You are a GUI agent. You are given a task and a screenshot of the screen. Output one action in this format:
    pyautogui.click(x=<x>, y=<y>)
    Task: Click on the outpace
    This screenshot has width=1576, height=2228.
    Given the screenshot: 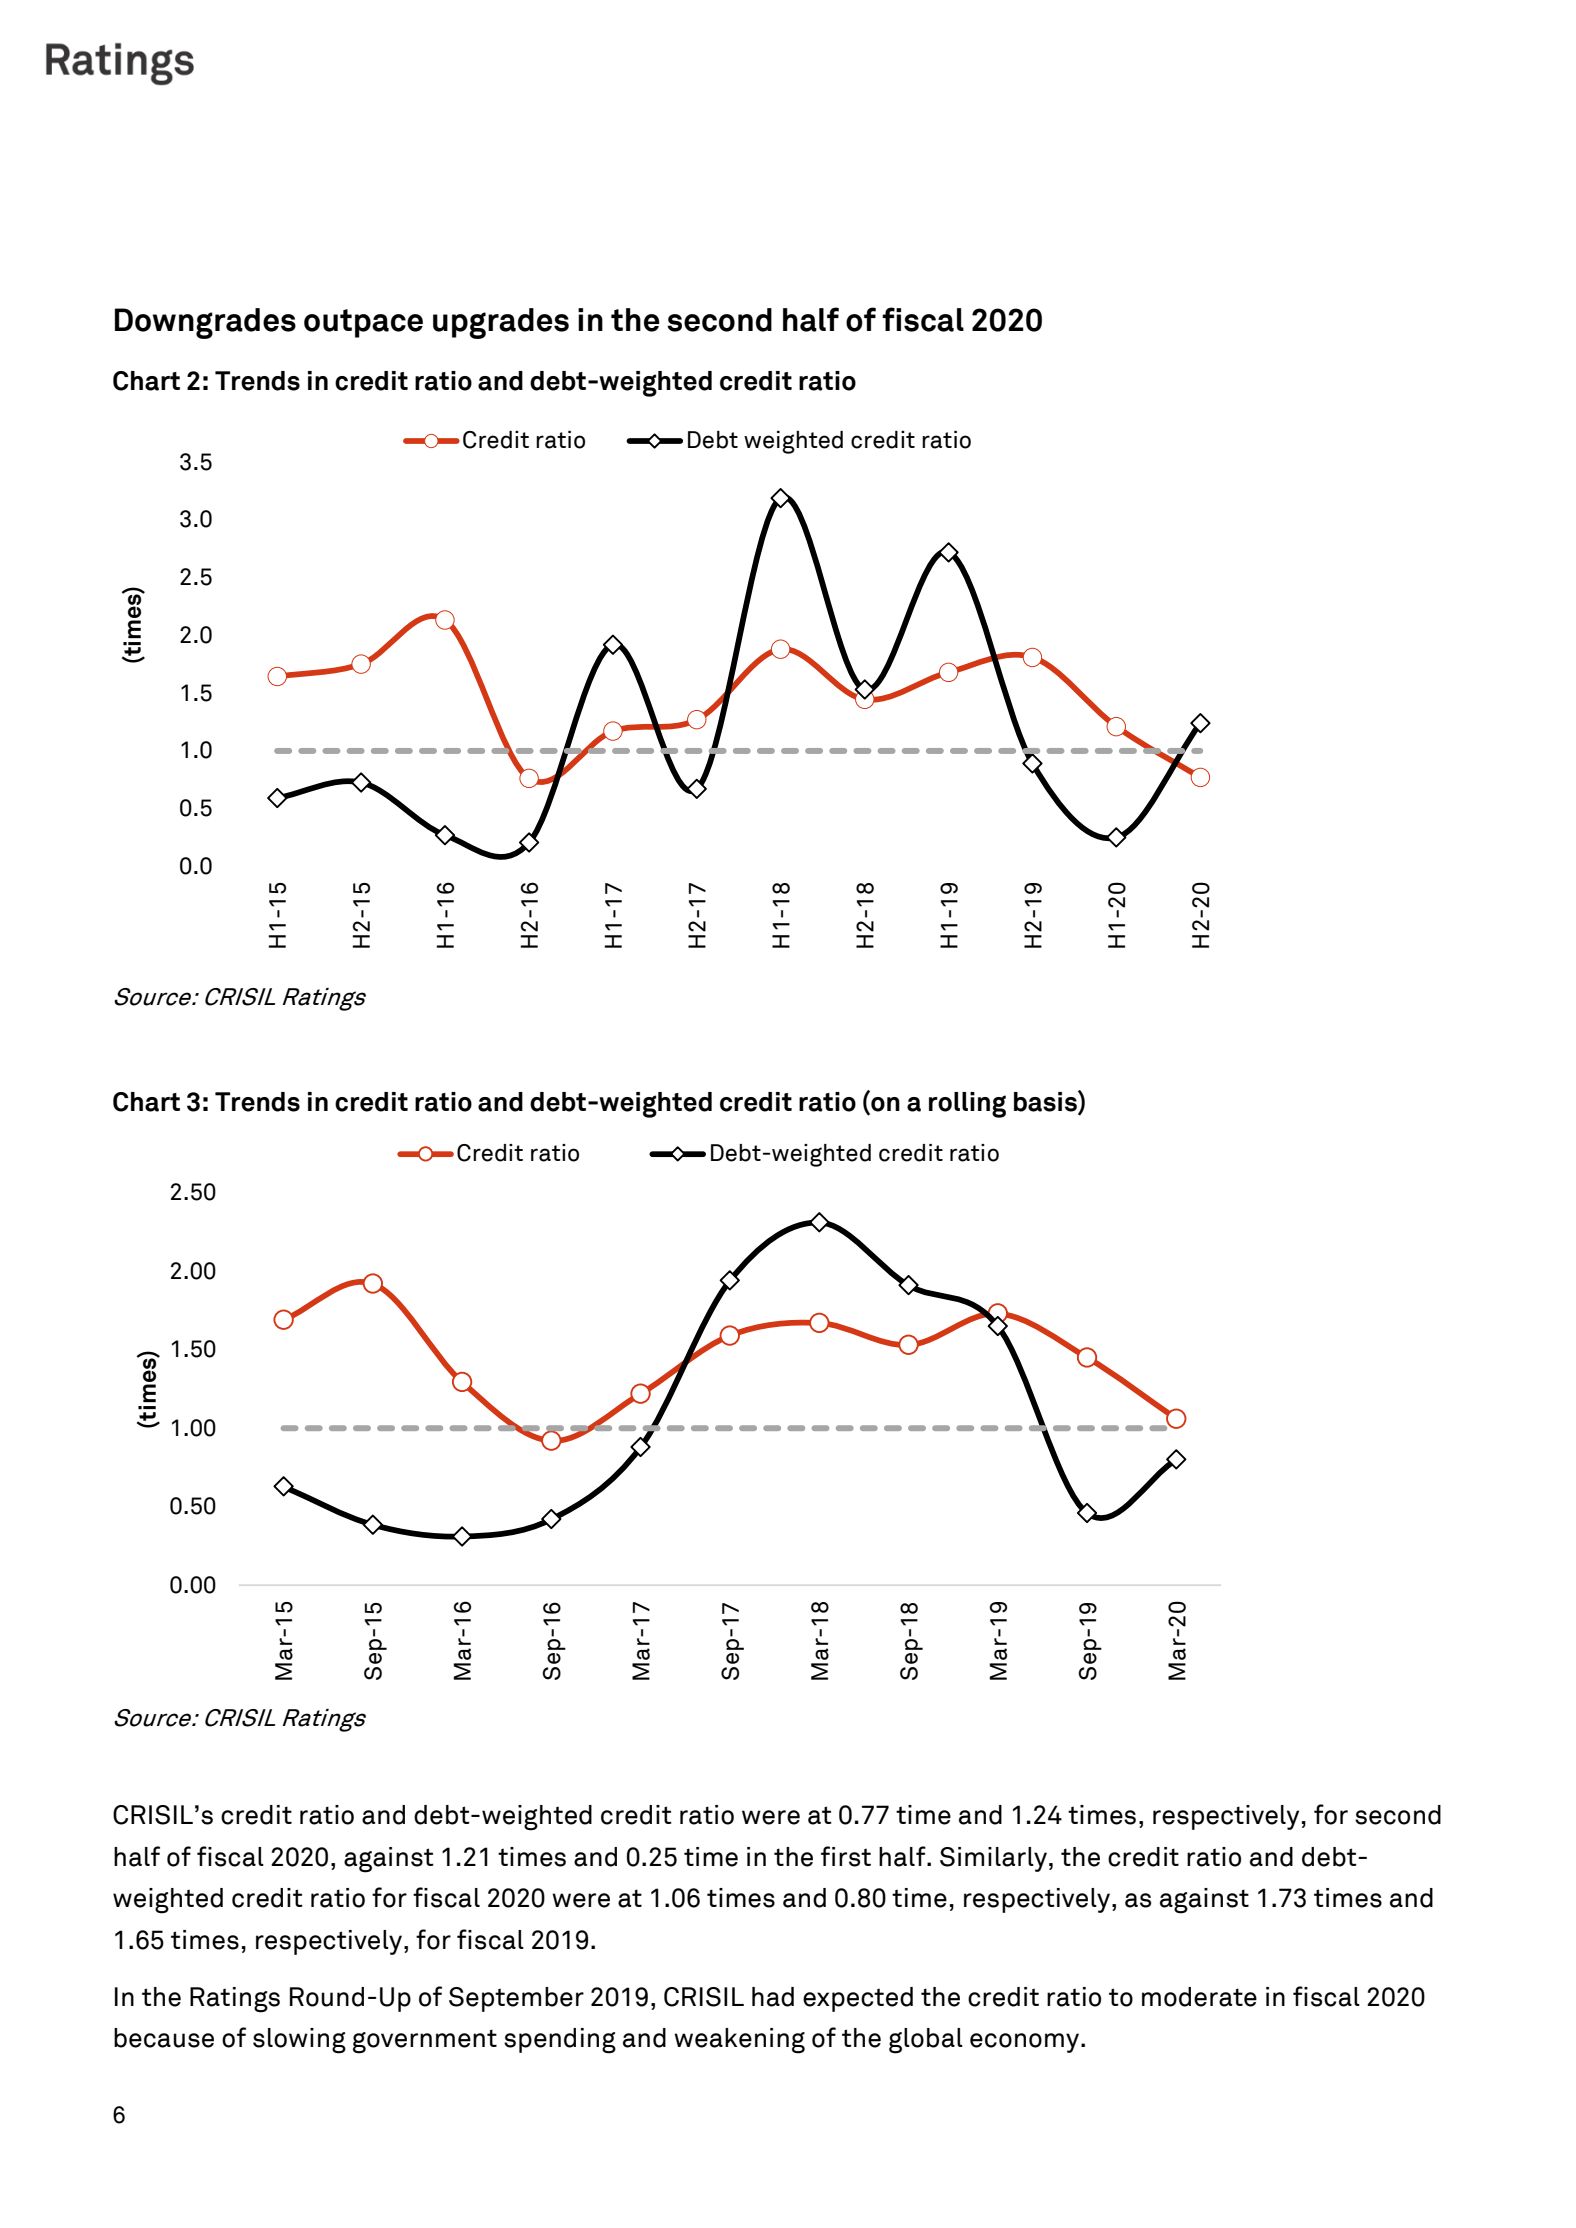 What is the action you would take?
    pyautogui.click(x=363, y=323)
